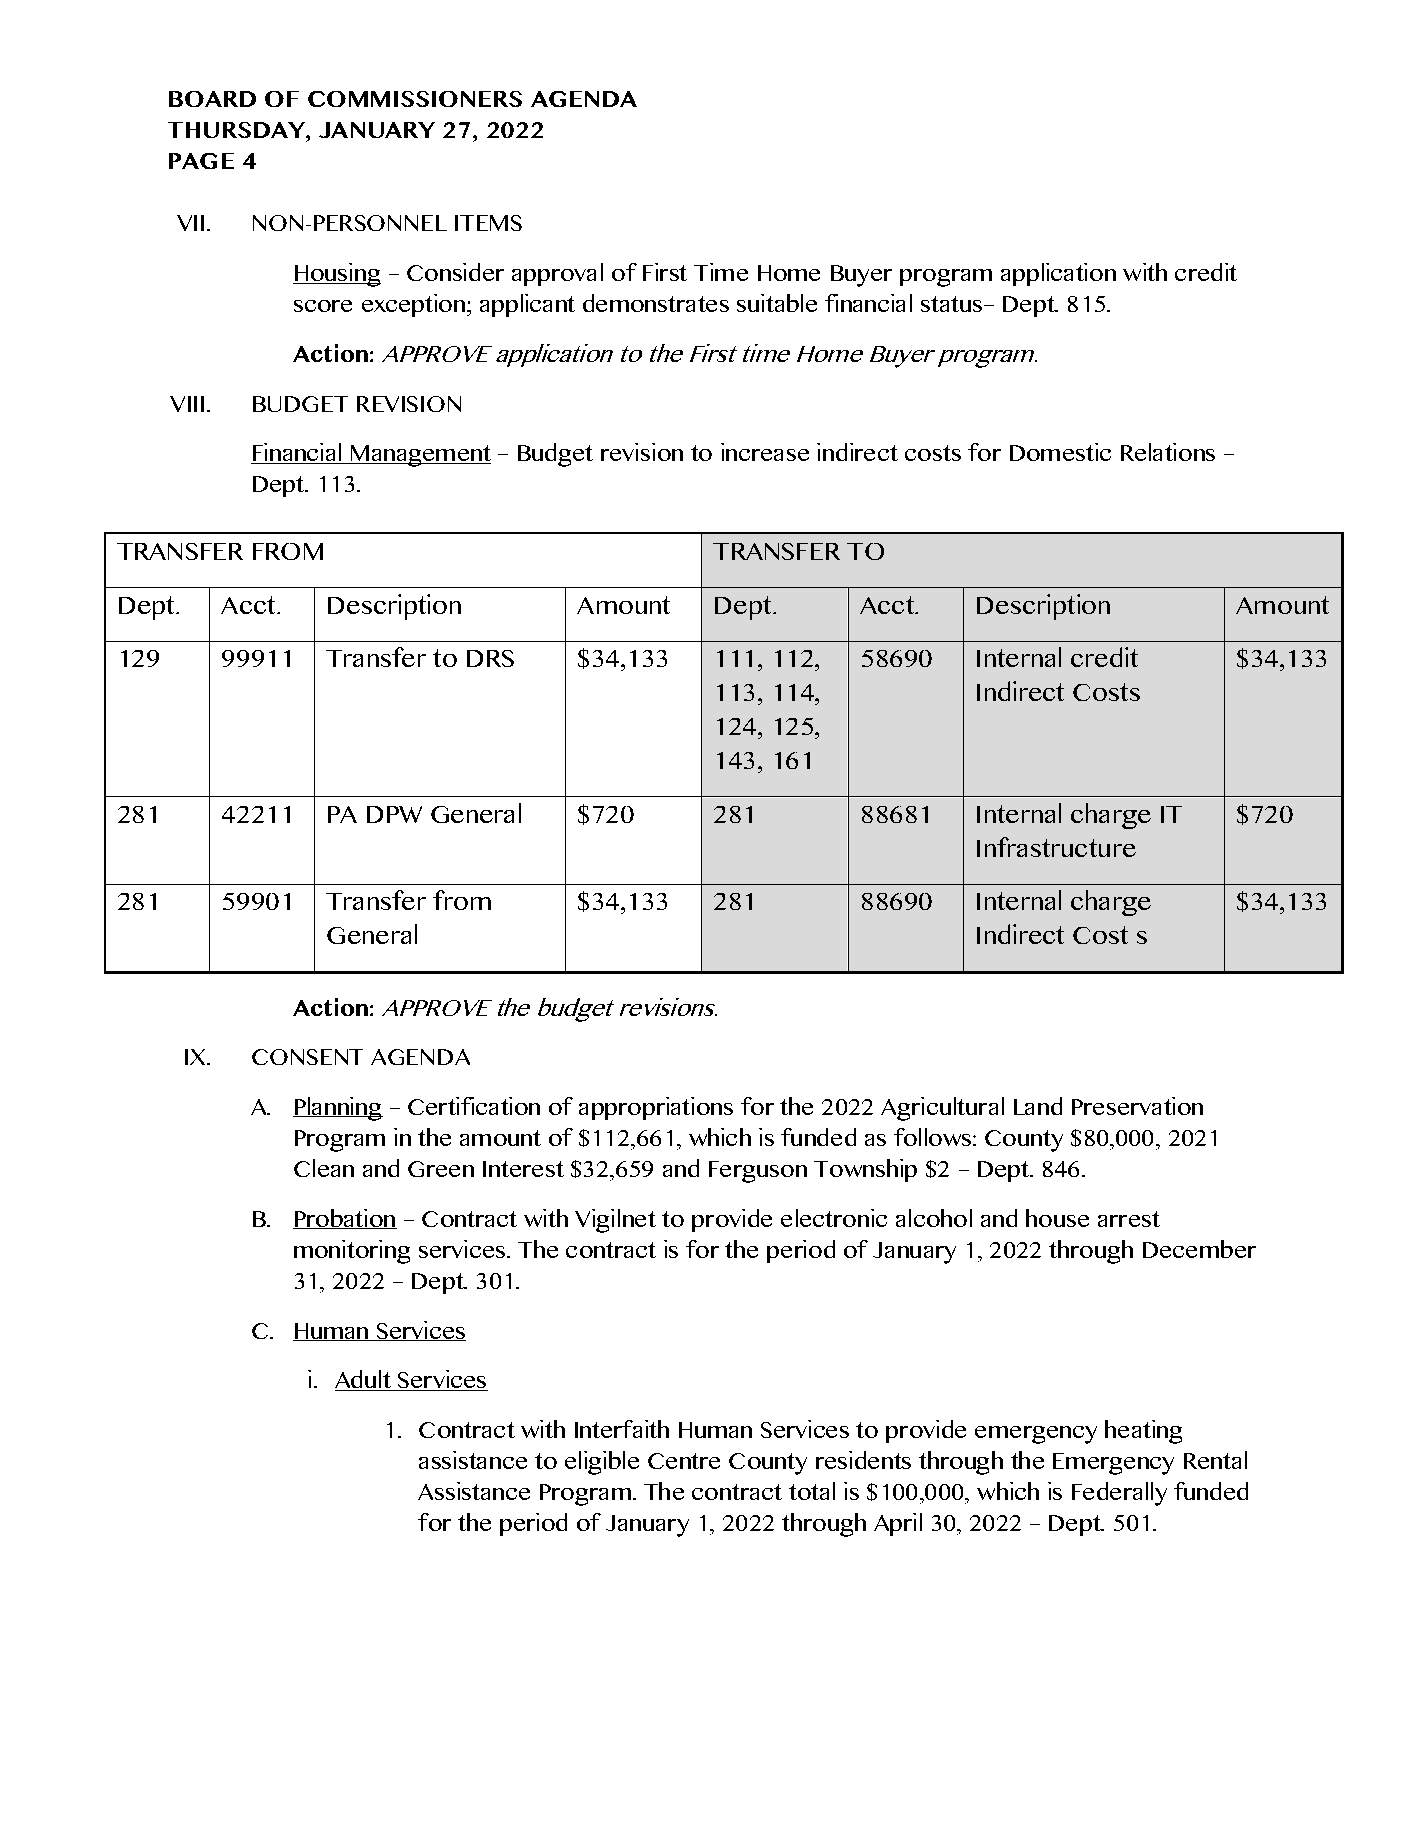 The image size is (1424, 1843). What do you see at coordinates (1119, 1494) in the screenshot?
I see `Federally` at bounding box center [1119, 1494].
